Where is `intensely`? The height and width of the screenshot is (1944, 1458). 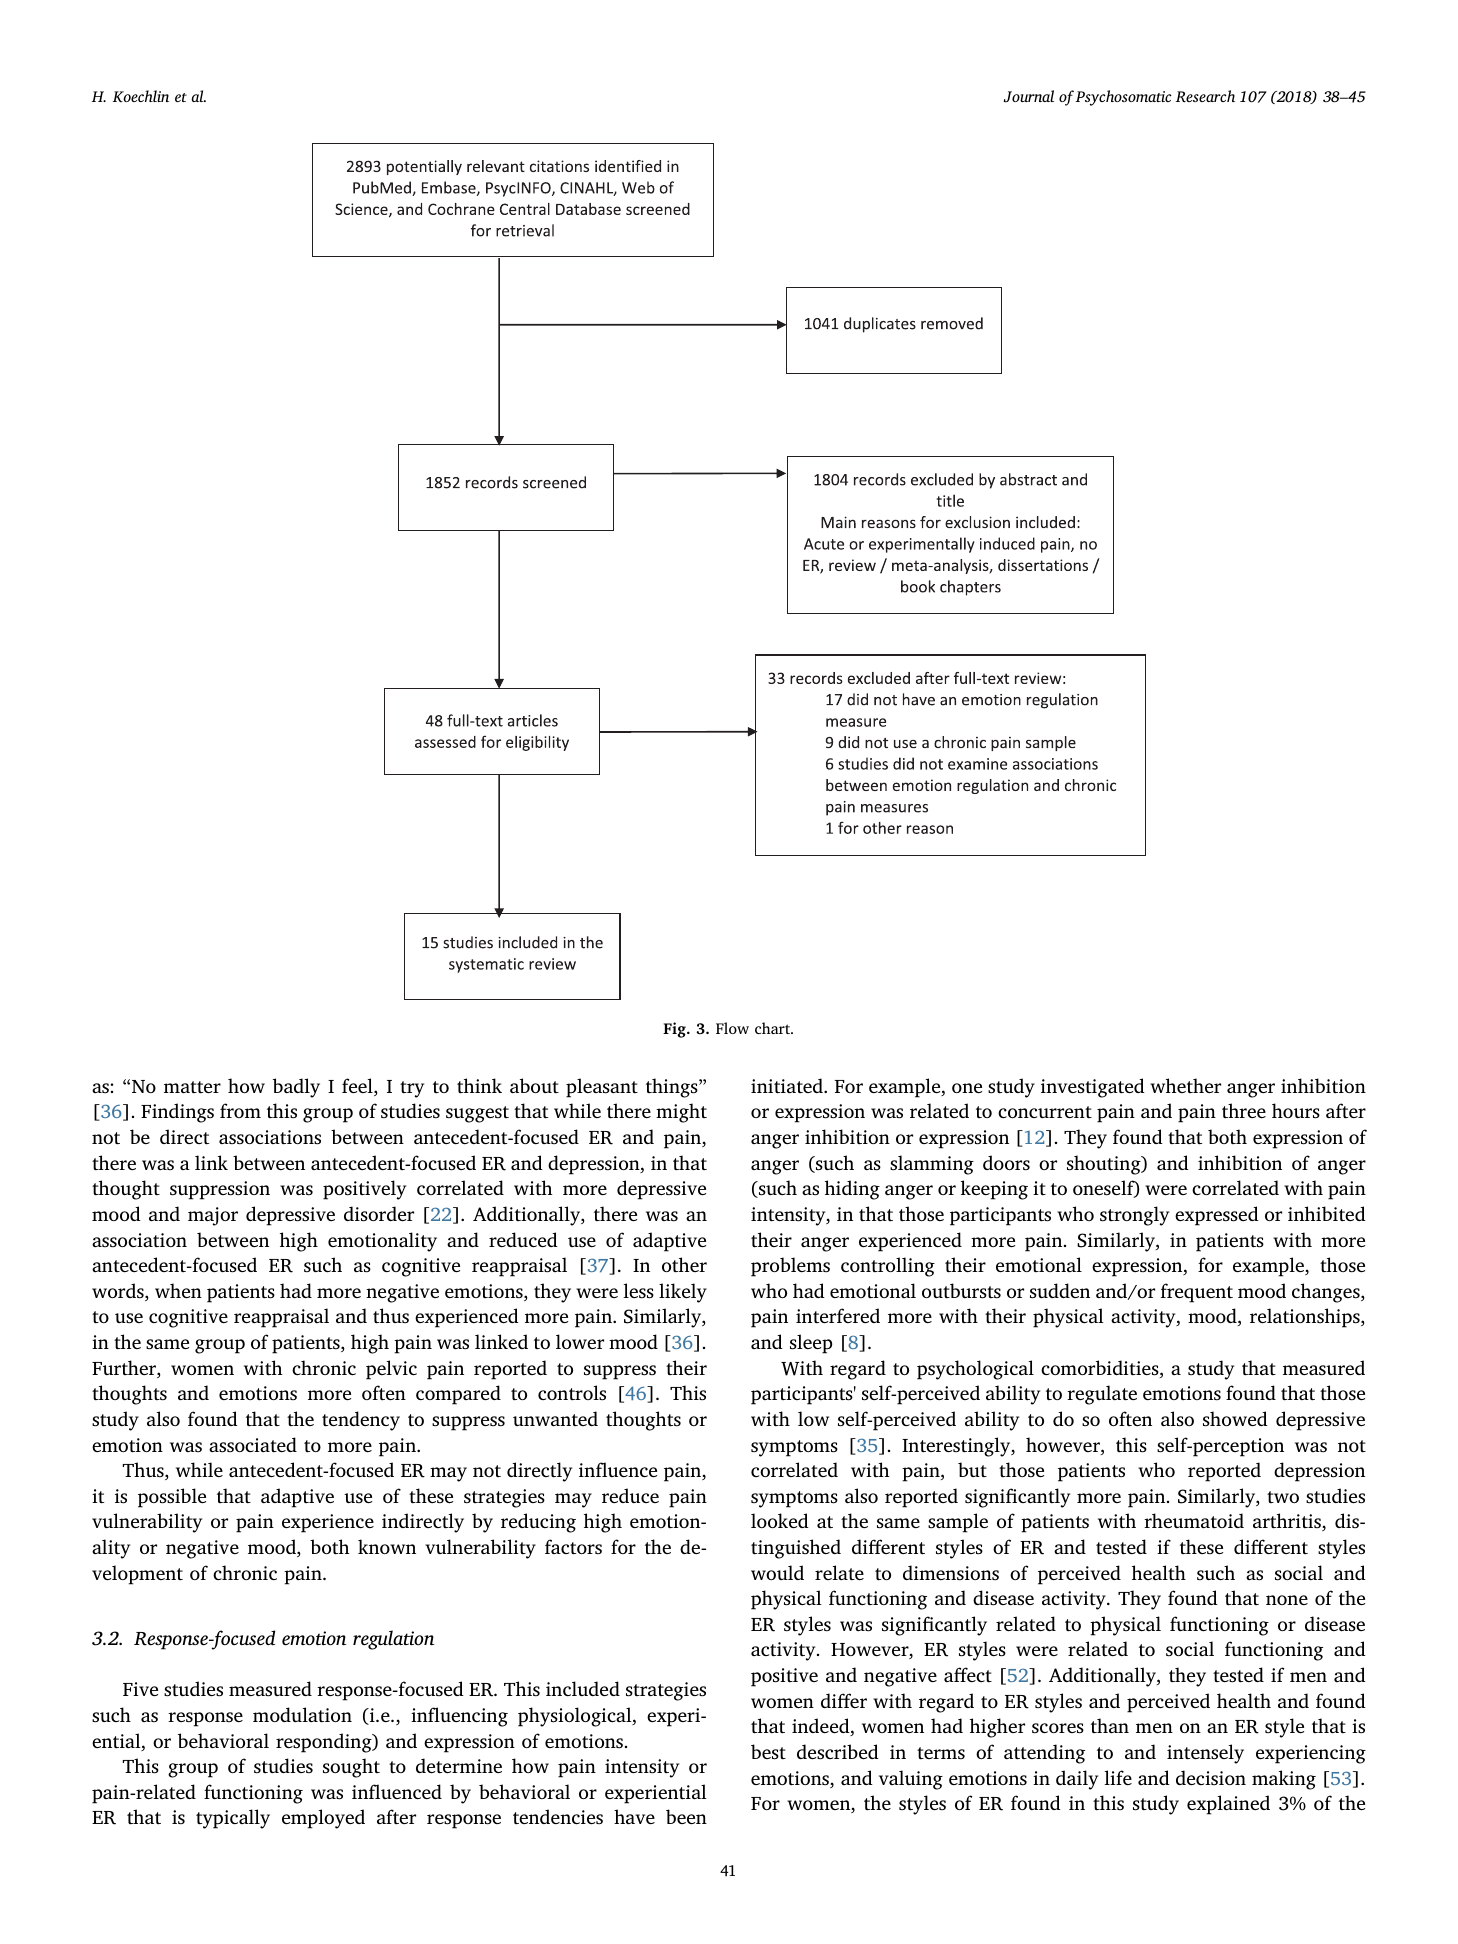
intensely is located at coordinates (1205, 1754).
